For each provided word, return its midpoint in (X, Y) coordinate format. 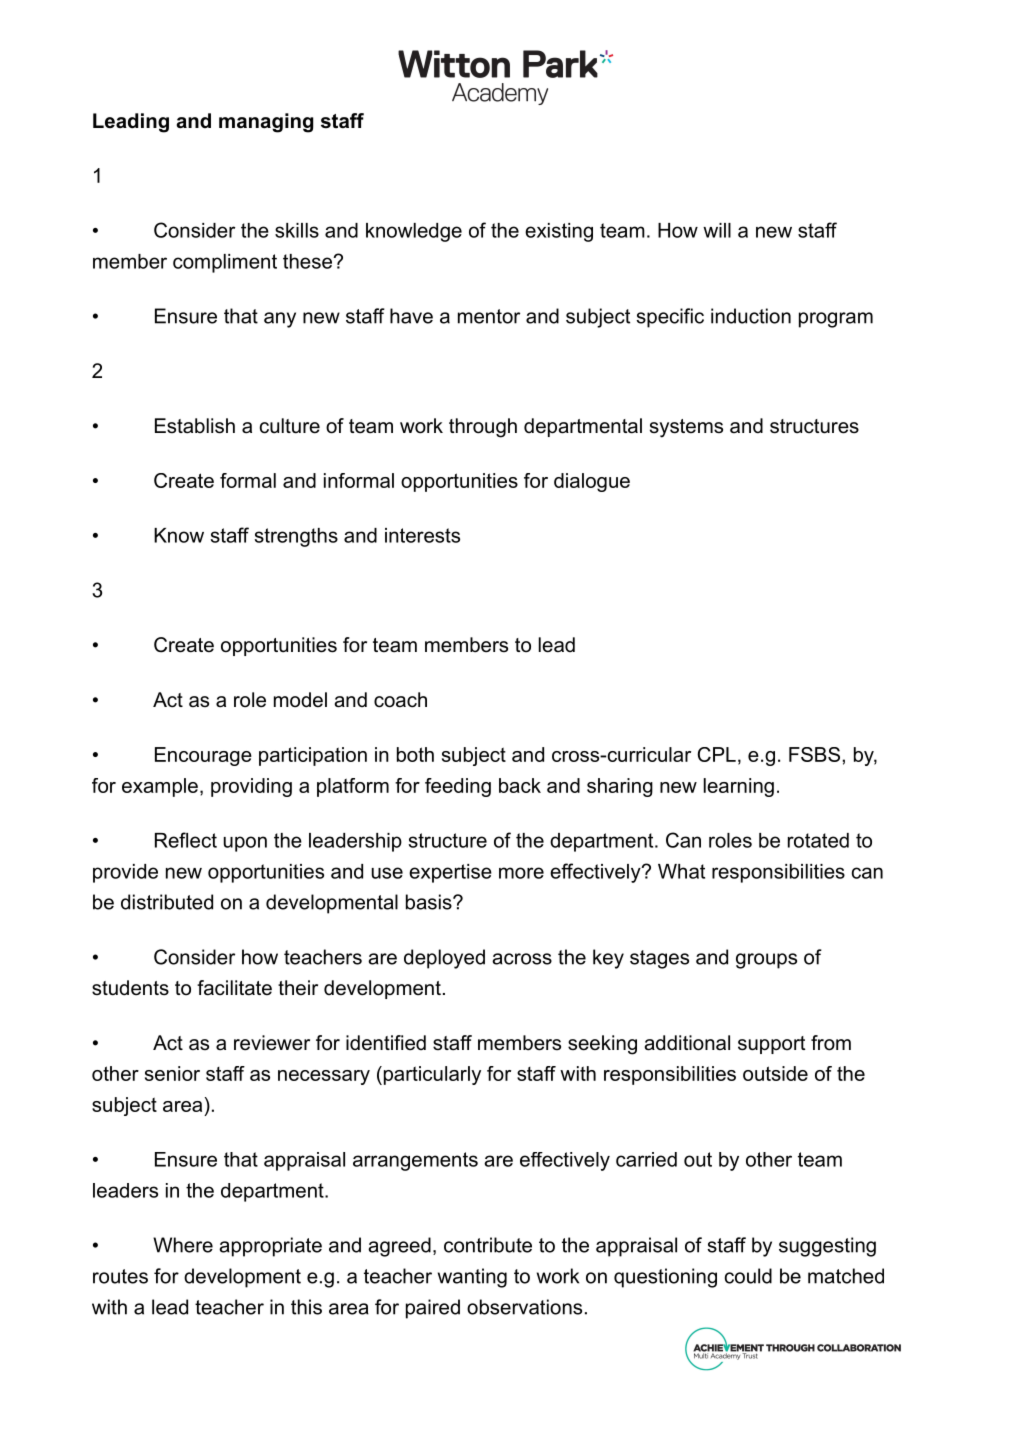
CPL (716, 754)
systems (686, 428)
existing (559, 232)
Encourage (203, 756)
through (483, 428)
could (748, 1276)
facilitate (234, 988)
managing (266, 123)
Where (183, 1245)
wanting (472, 1278)
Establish (195, 426)
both (415, 754)
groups (766, 961)
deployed (444, 959)
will (717, 230)
